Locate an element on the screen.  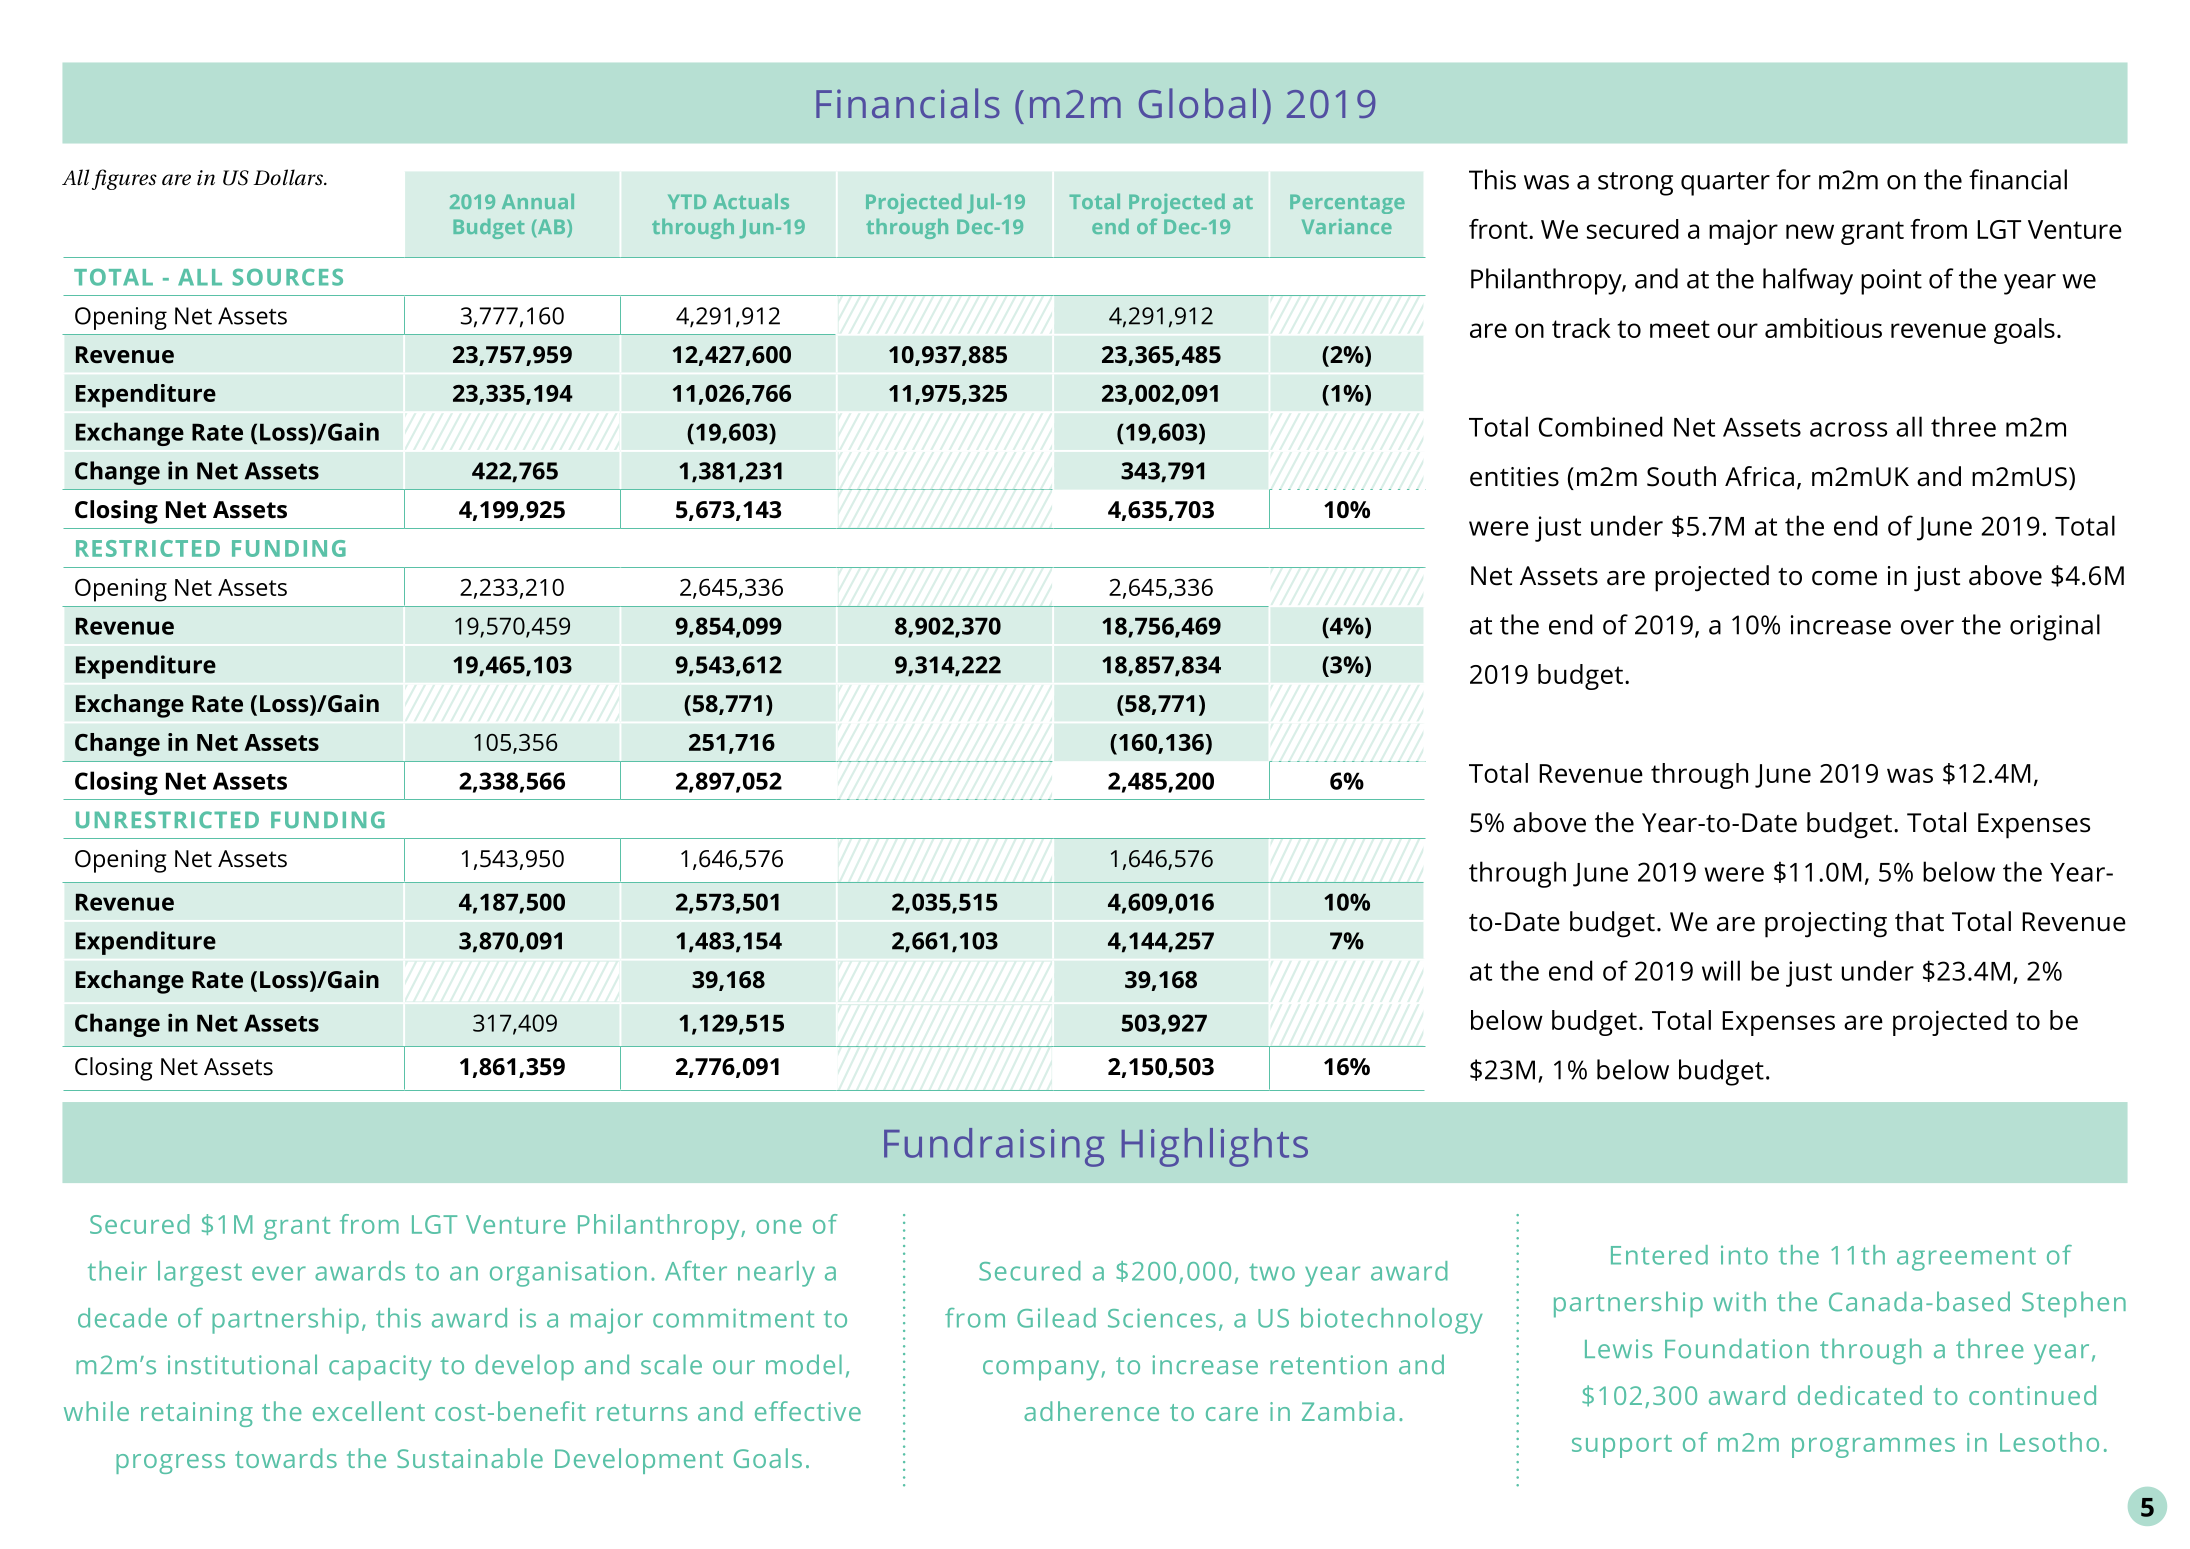
excellent is located at coordinates (369, 1411).
